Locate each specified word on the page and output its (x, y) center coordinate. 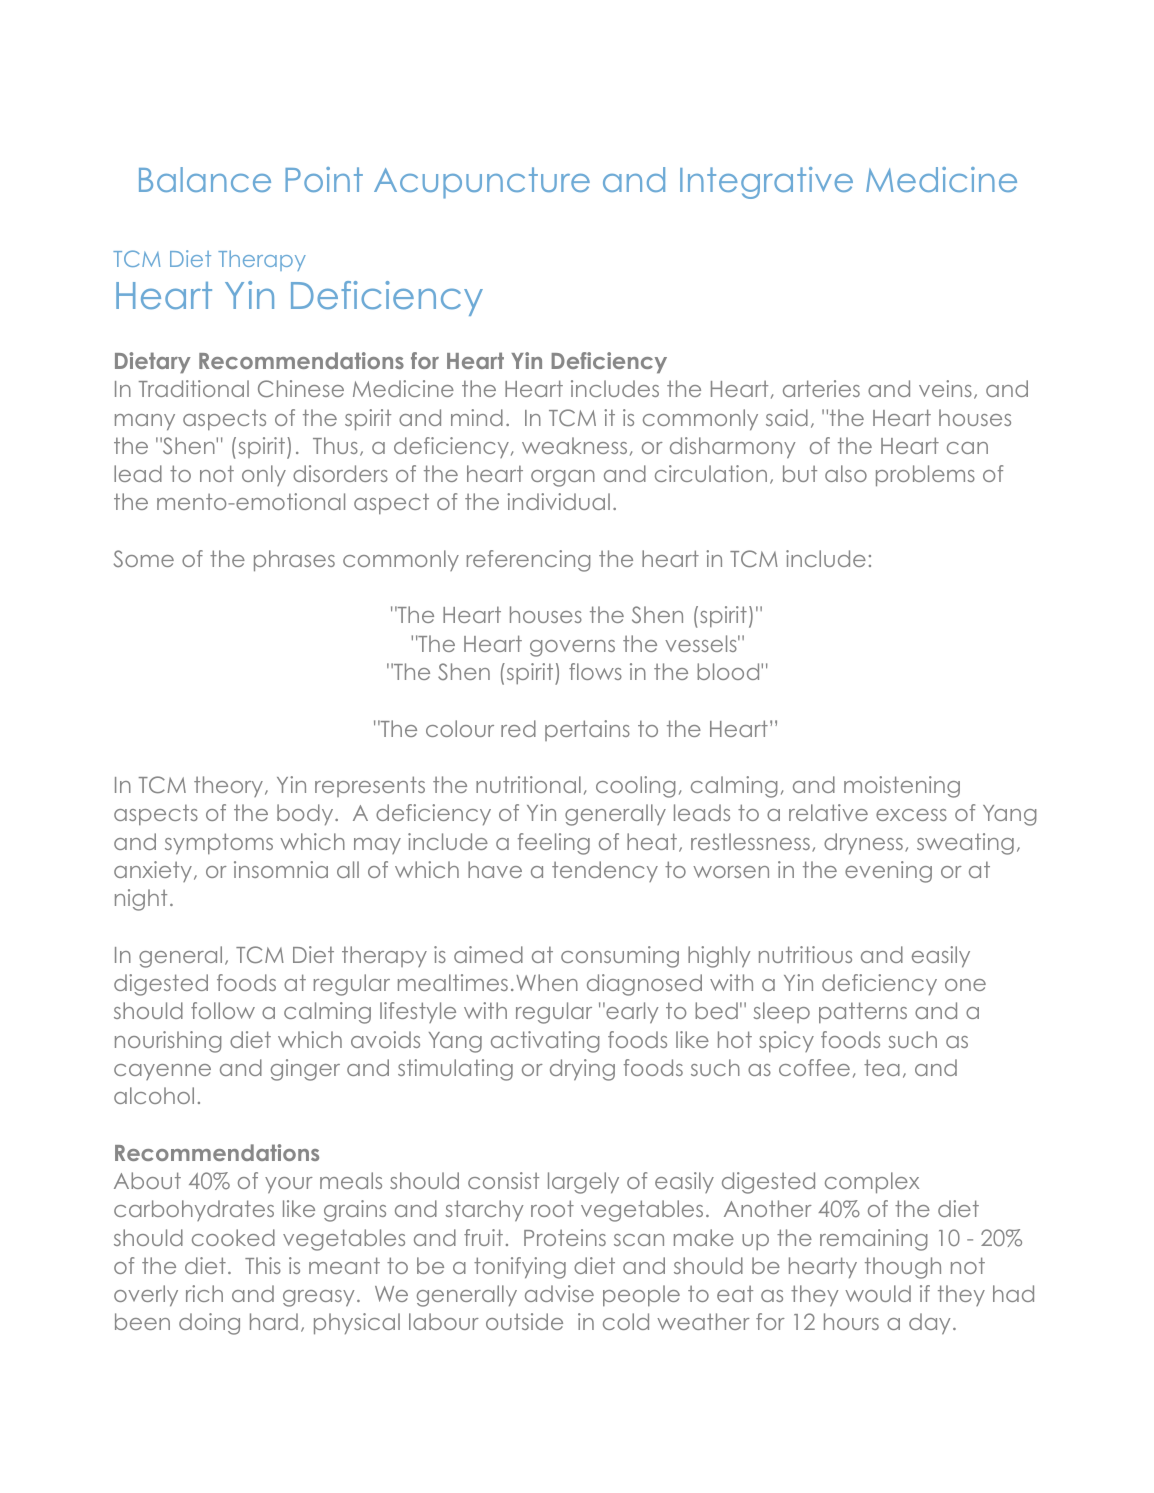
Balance (205, 179)
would (878, 1293)
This (263, 1265)
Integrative (766, 183)
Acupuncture (482, 183)
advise (559, 1293)
